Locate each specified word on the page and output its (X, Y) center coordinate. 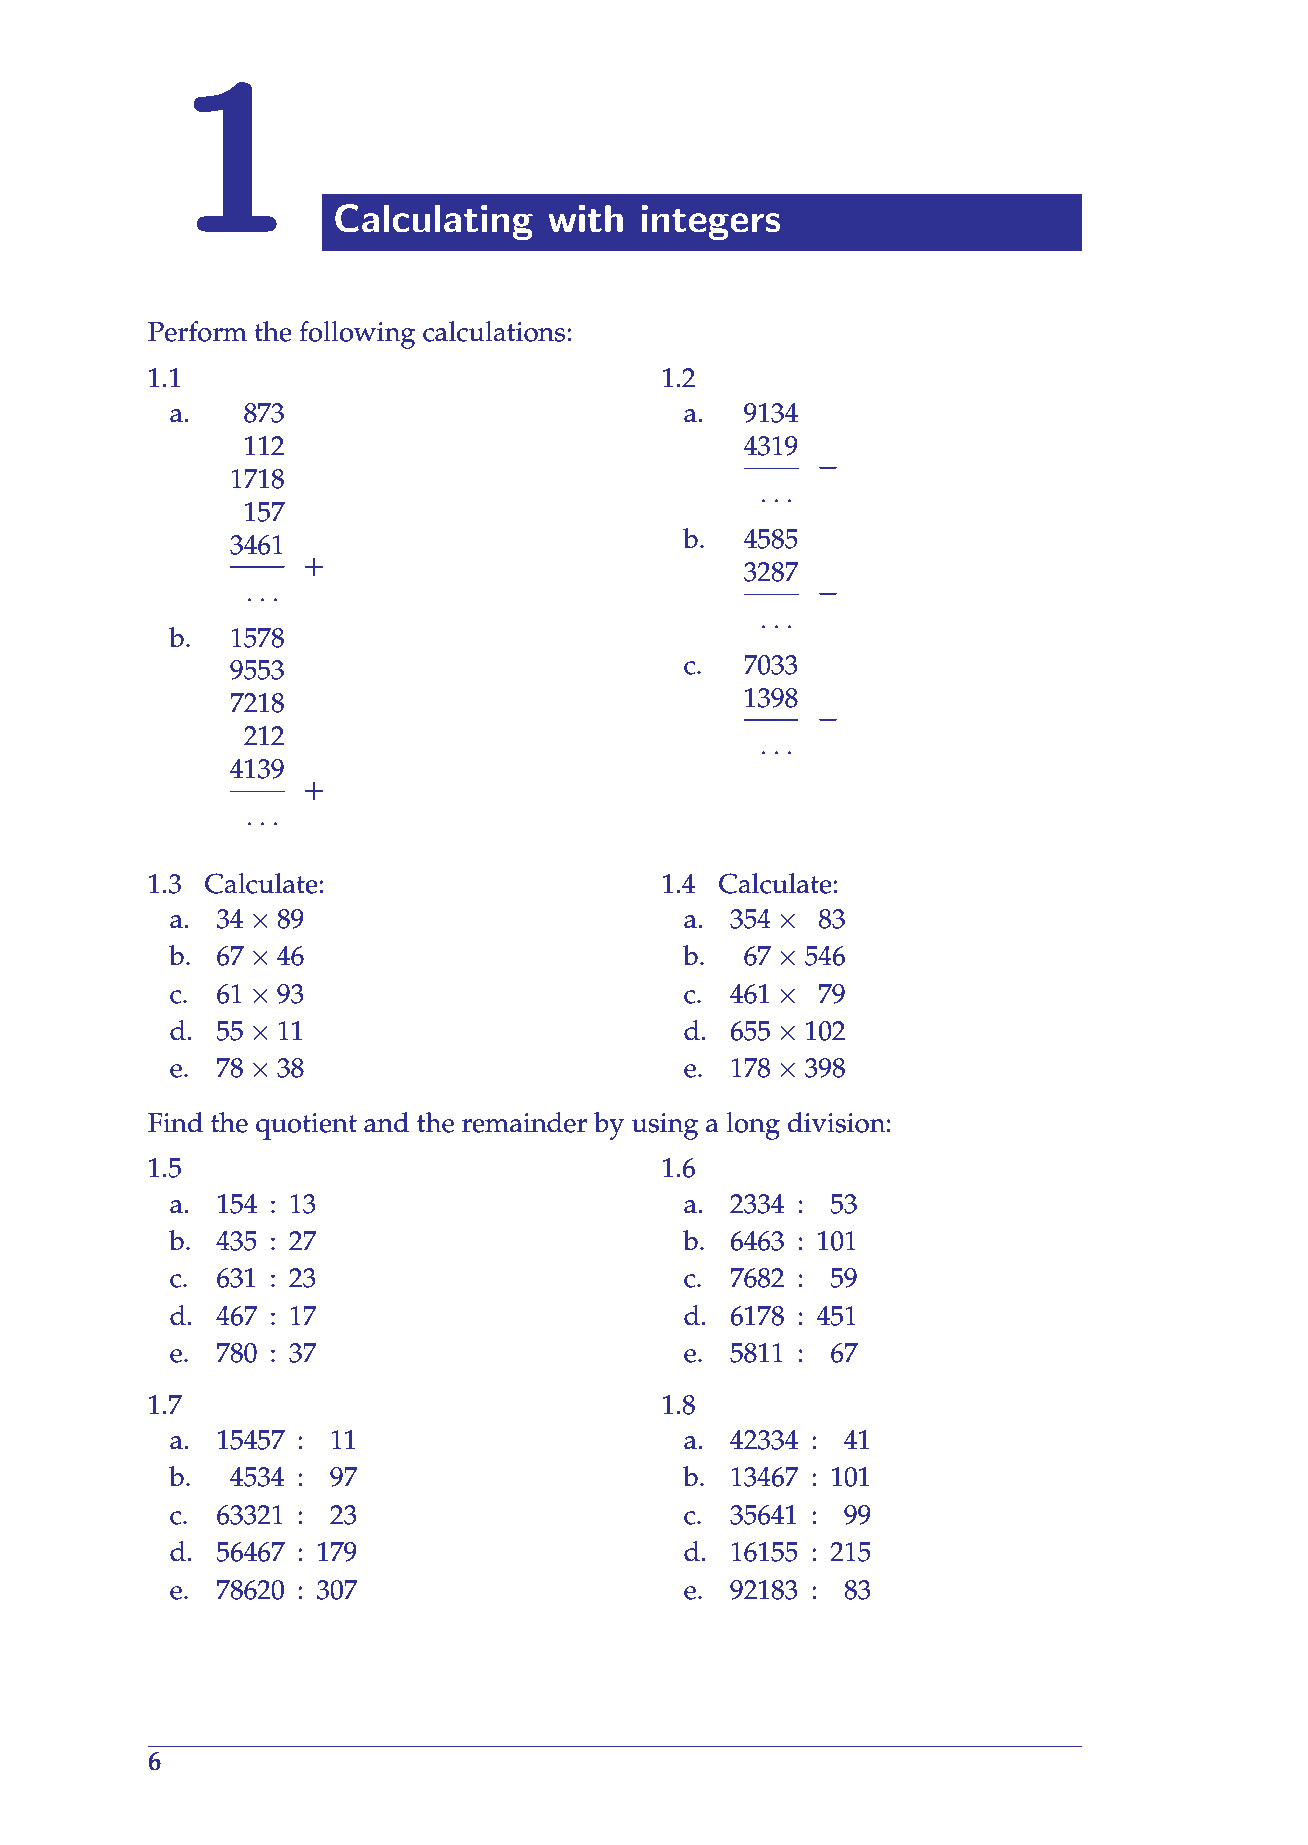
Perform (197, 331)
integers (710, 222)
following (357, 335)
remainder (524, 1122)
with (585, 218)
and (387, 1122)
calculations (495, 331)
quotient (306, 1126)
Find (175, 1122)
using (664, 1126)
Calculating (434, 222)
